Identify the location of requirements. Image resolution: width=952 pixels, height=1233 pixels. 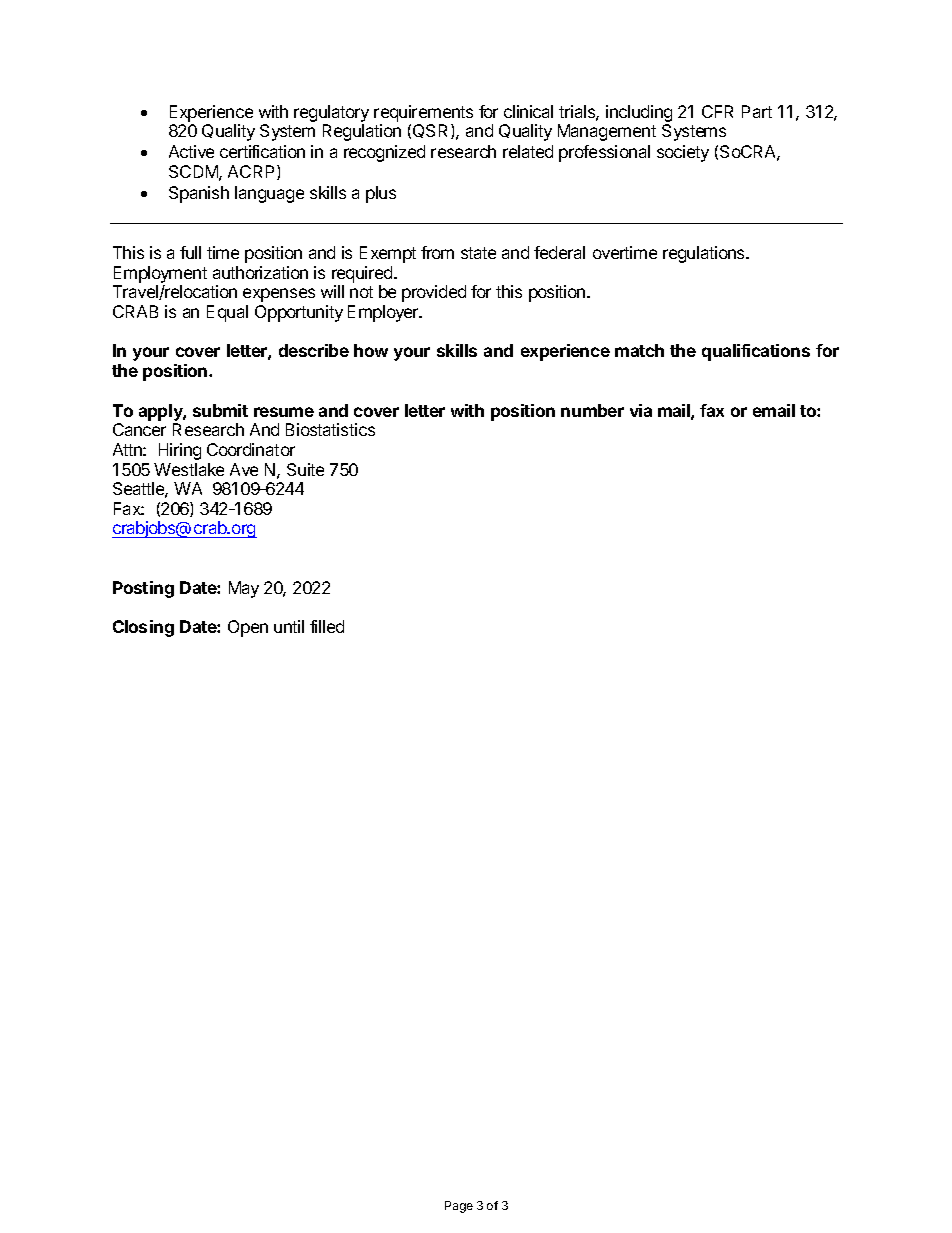
(423, 113).
